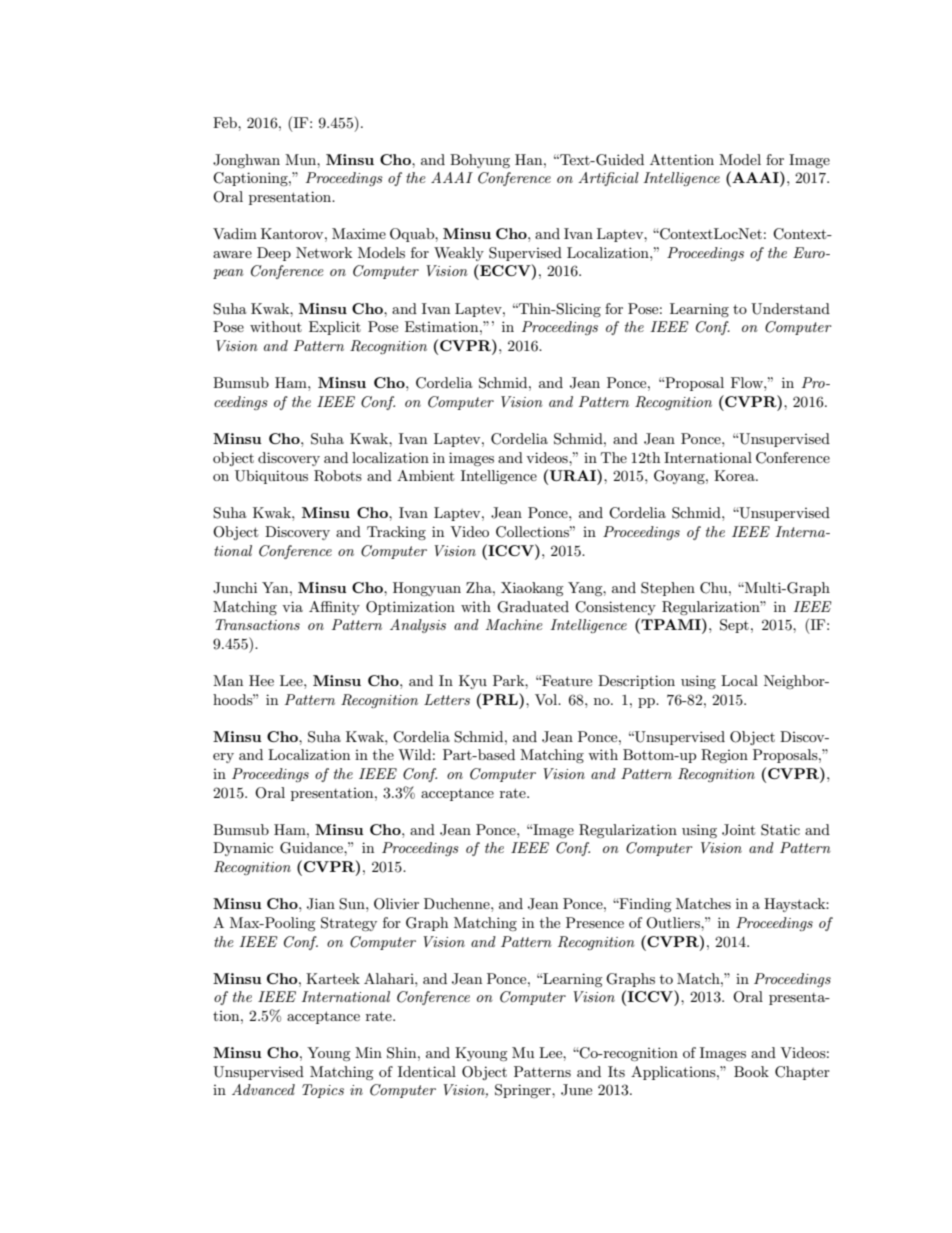  What do you see at coordinates (734, 626) in the document?
I see `Sept` at bounding box center [734, 626].
